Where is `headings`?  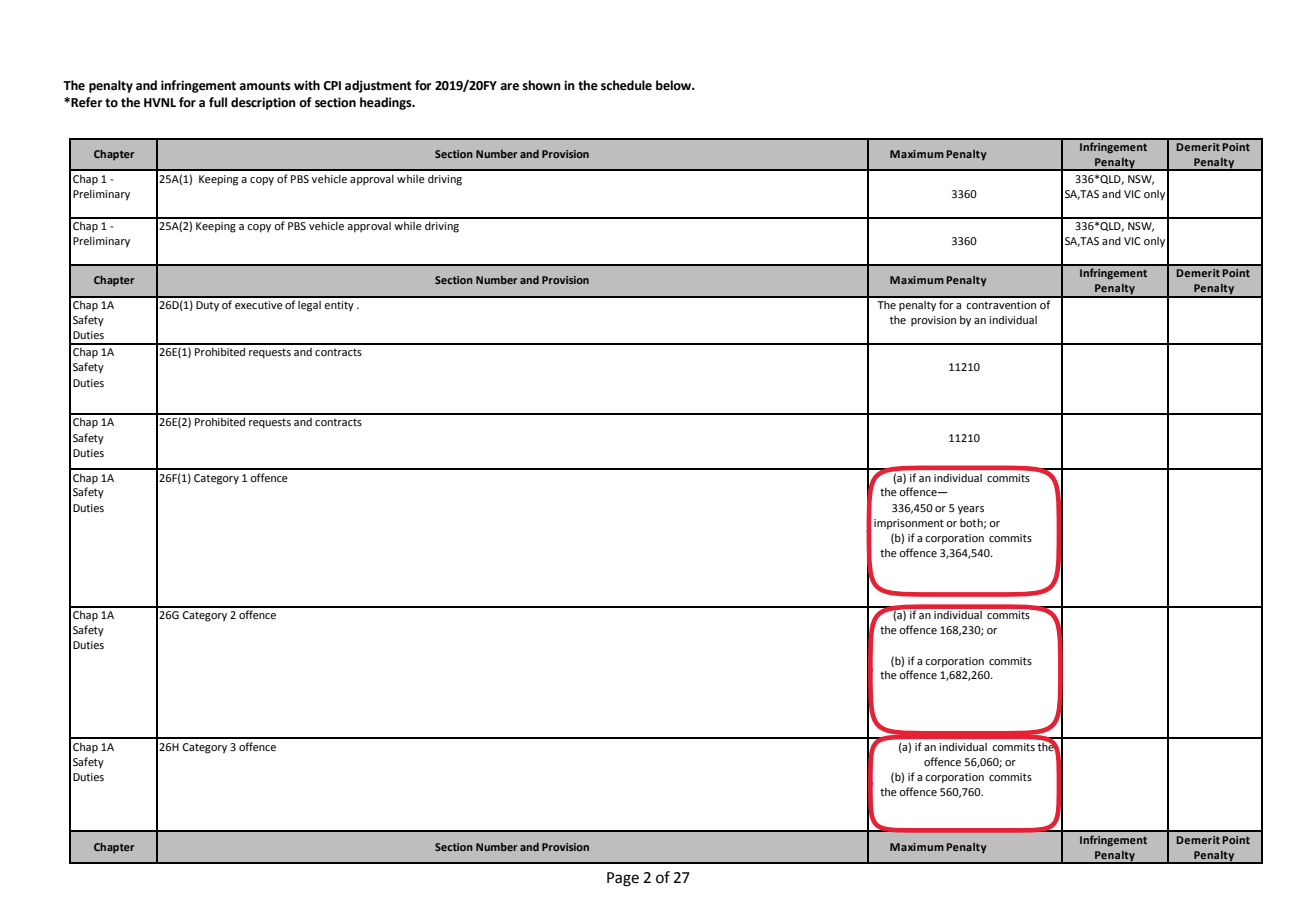
headings is located at coordinates (387, 103).
